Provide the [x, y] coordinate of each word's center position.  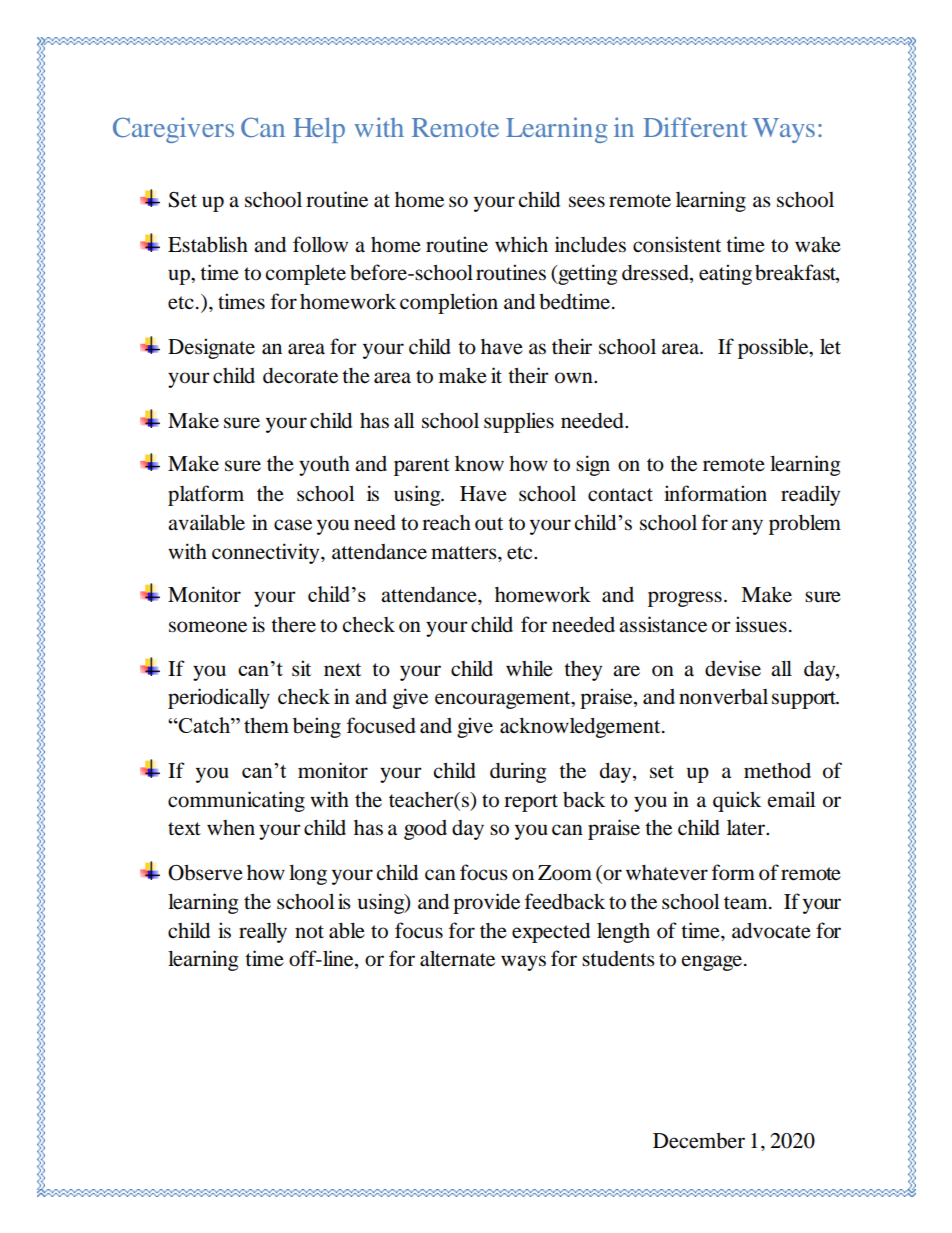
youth [324, 466]
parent [422, 467]
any [747, 527]
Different [695, 127]
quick [737, 801]
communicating [236, 801]
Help [319, 130]
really [263, 933]
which [521, 244]
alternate [457, 958]
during [518, 772]
